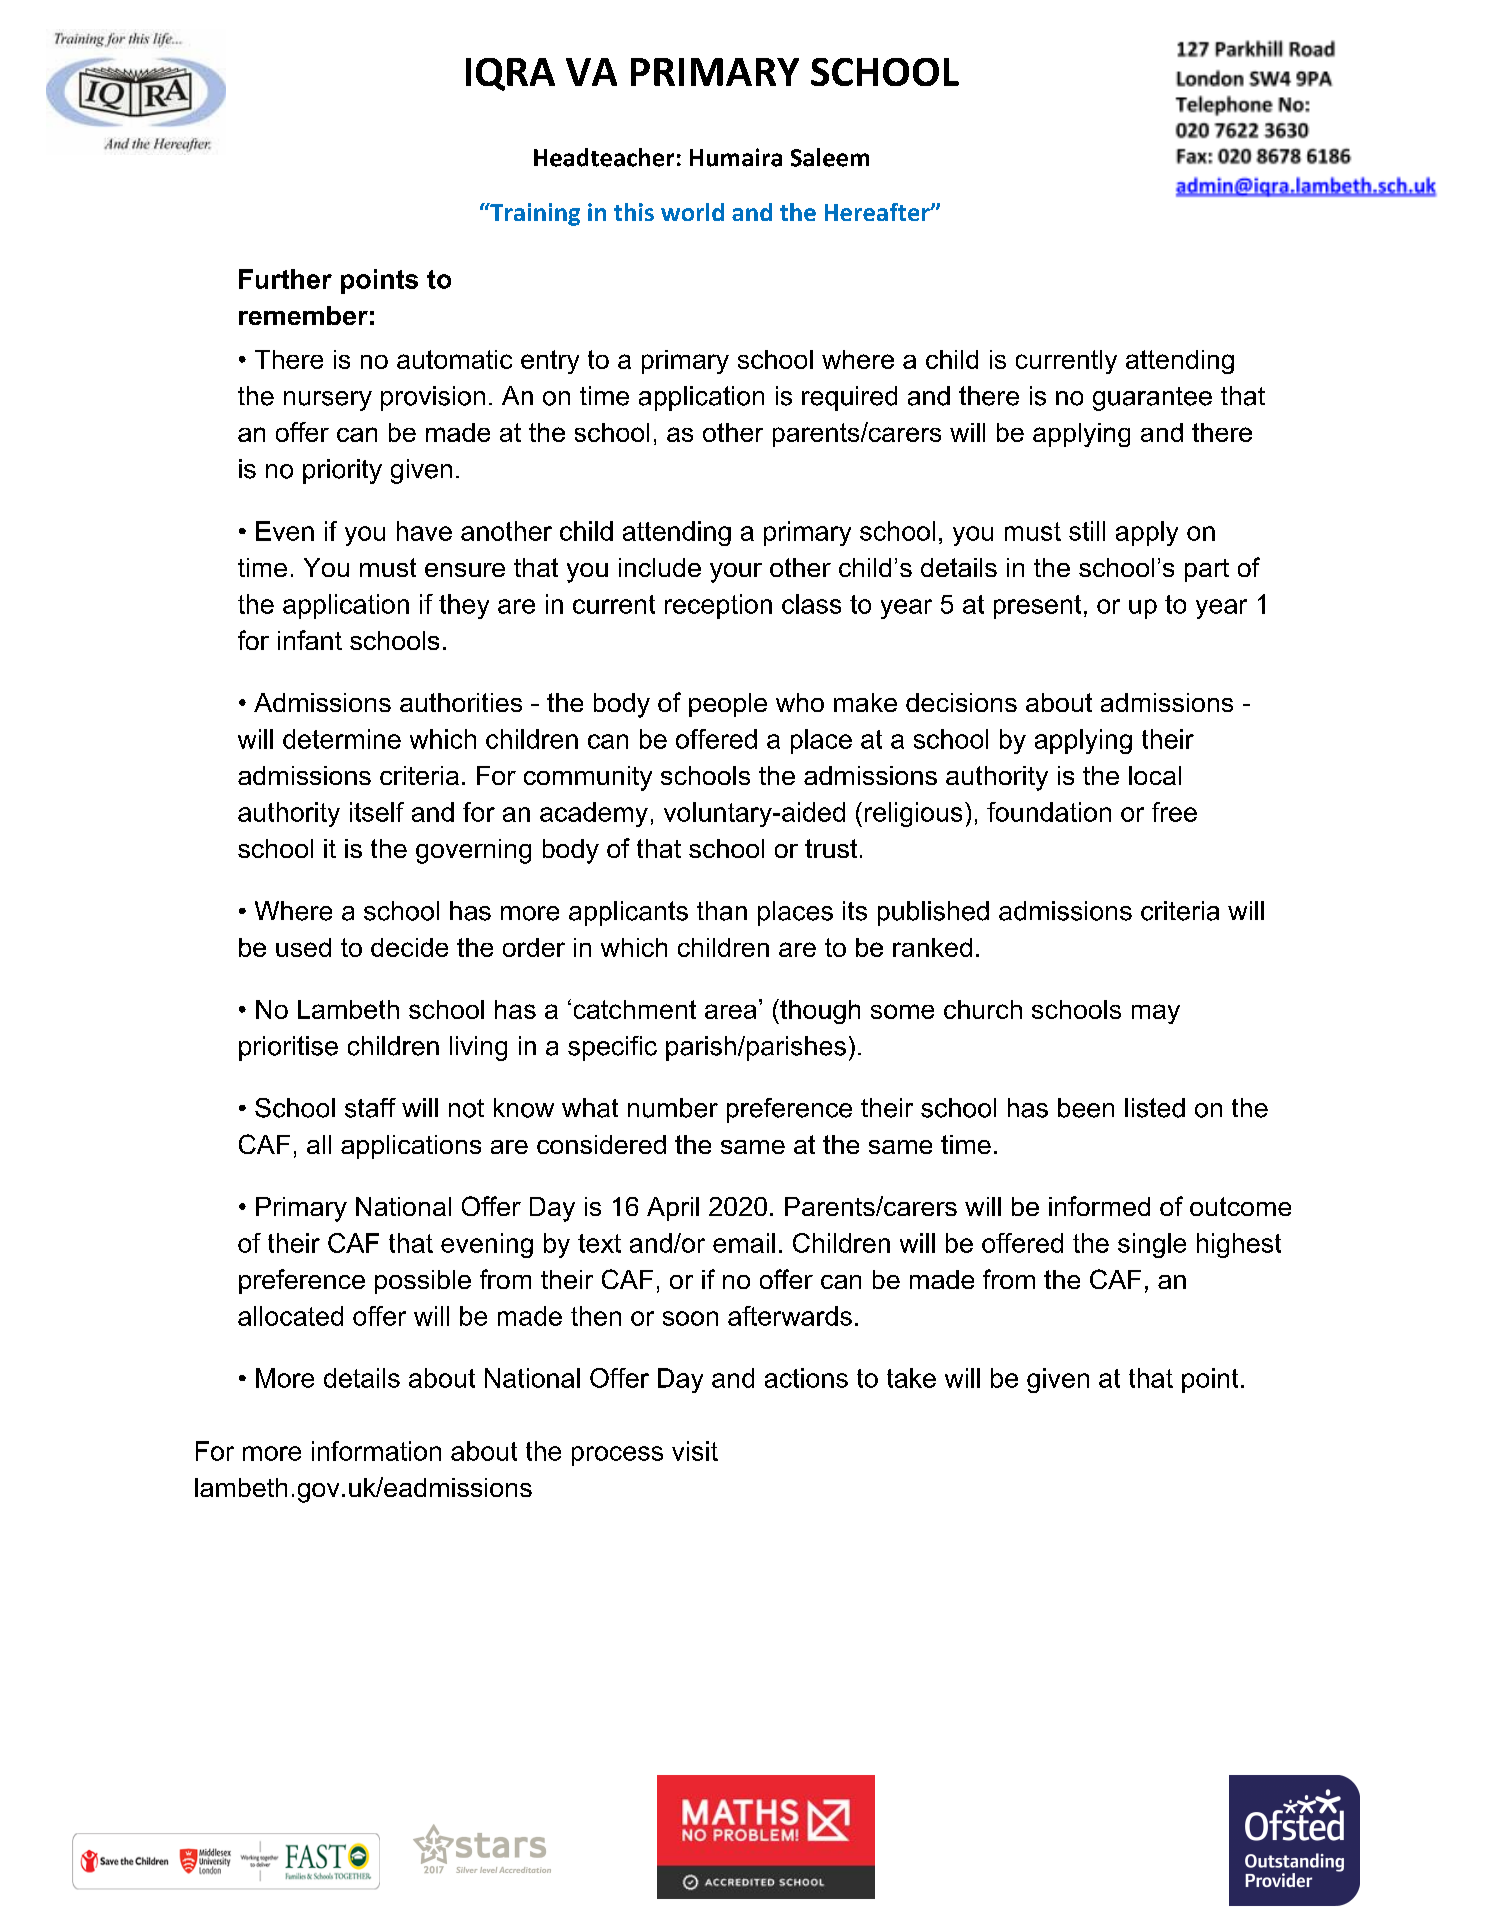  Describe the element at coordinates (911, 1378) in the screenshot. I see `take` at that location.
